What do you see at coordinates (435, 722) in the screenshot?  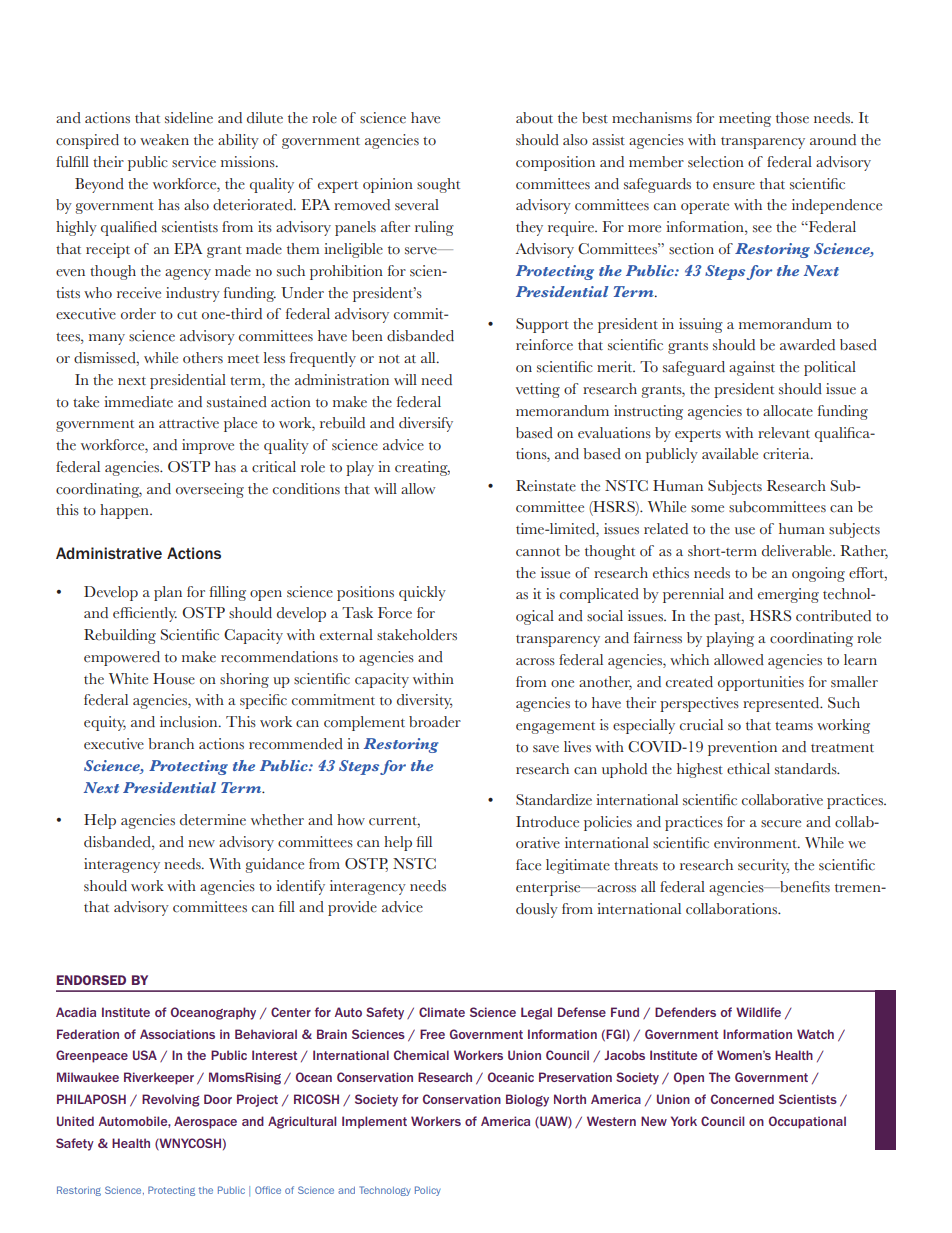 I see `broader` at bounding box center [435, 722].
